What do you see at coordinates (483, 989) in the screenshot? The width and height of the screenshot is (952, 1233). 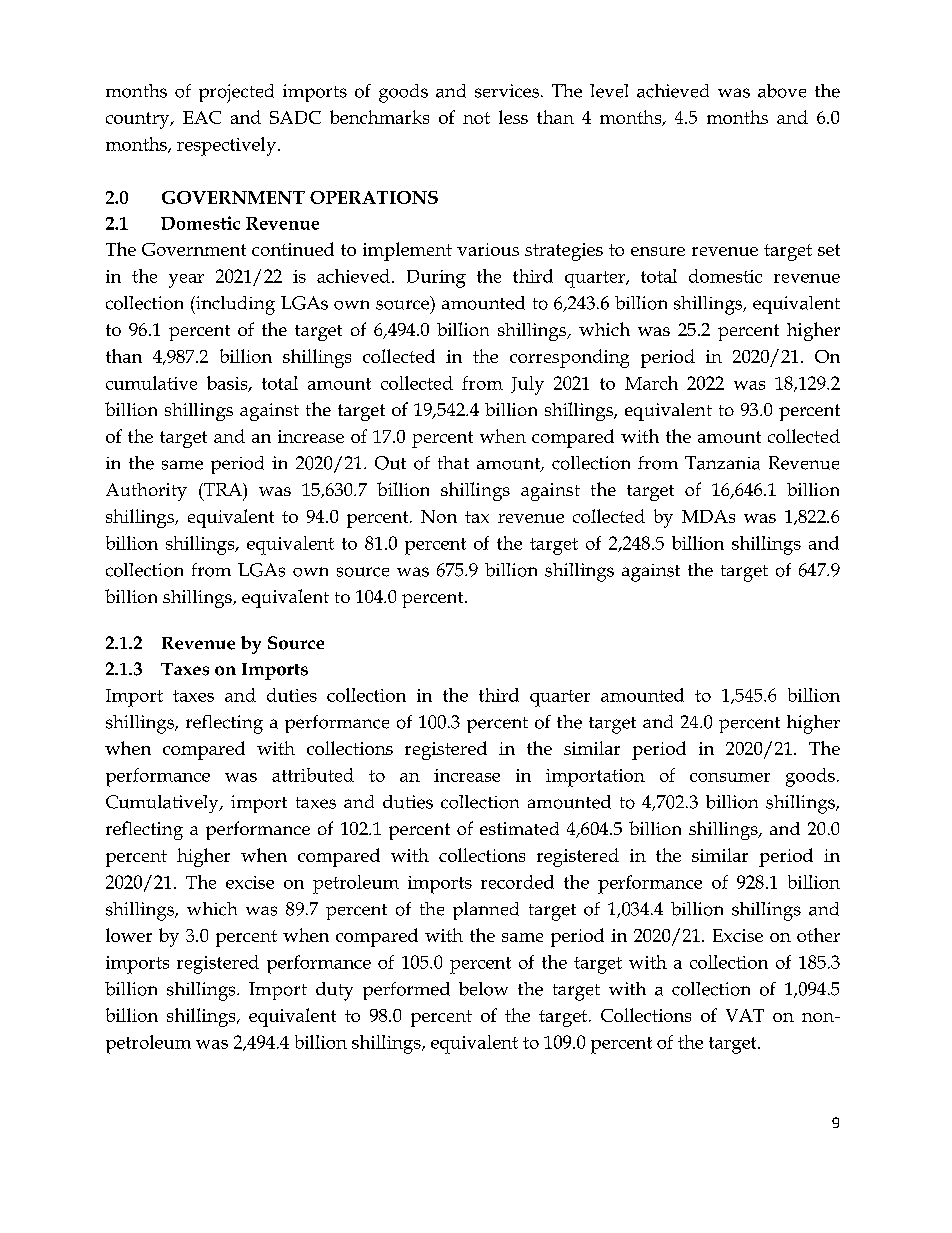 I see `below` at bounding box center [483, 989].
